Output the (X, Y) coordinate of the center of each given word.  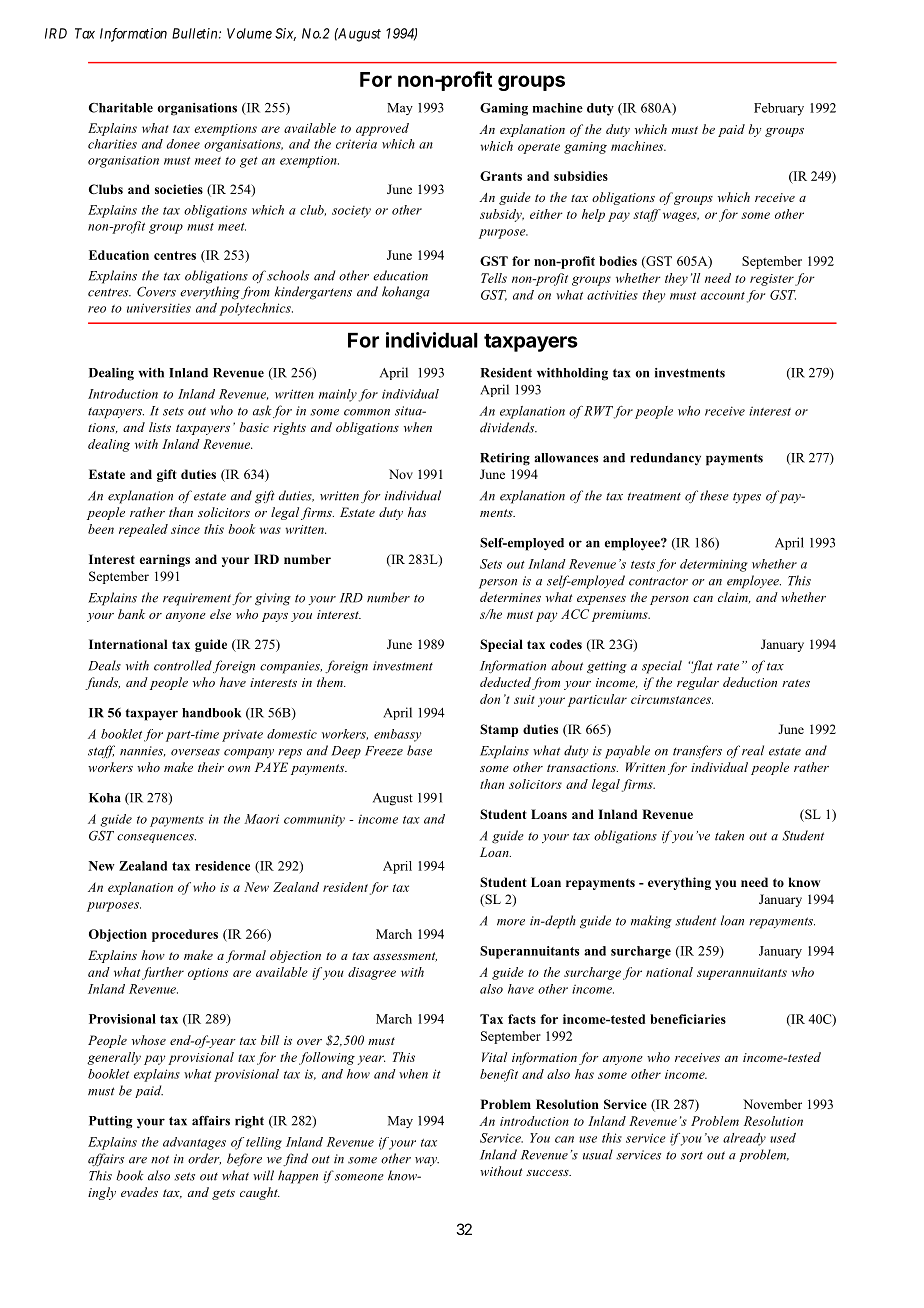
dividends (508, 427)
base (419, 750)
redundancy (665, 459)
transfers (697, 751)
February (779, 109)
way (427, 1161)
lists (160, 427)
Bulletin (196, 33)
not (160, 1159)
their (211, 767)
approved (382, 129)
